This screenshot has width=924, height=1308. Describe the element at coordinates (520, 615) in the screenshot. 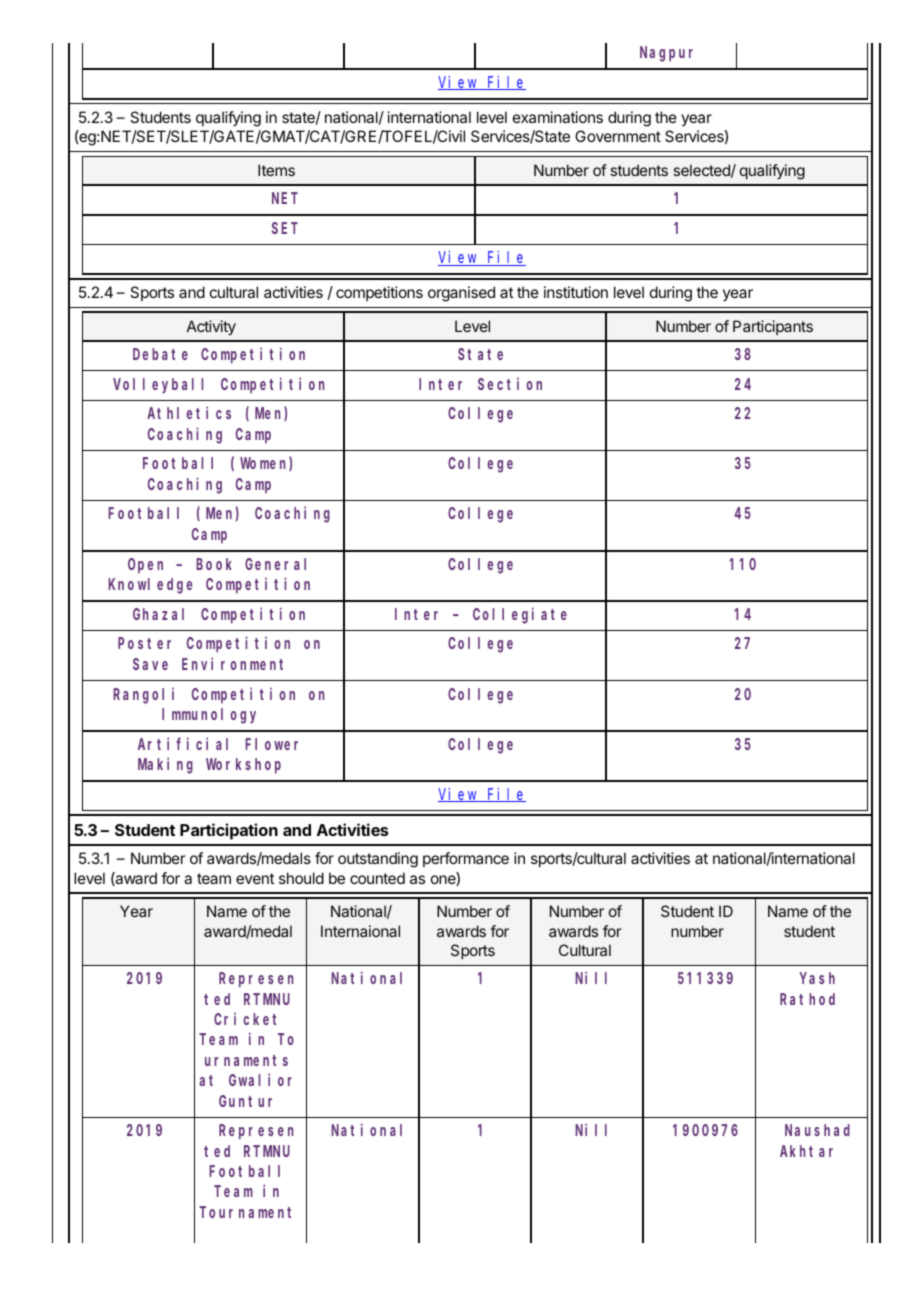

I see `Collegiate` at that location.
